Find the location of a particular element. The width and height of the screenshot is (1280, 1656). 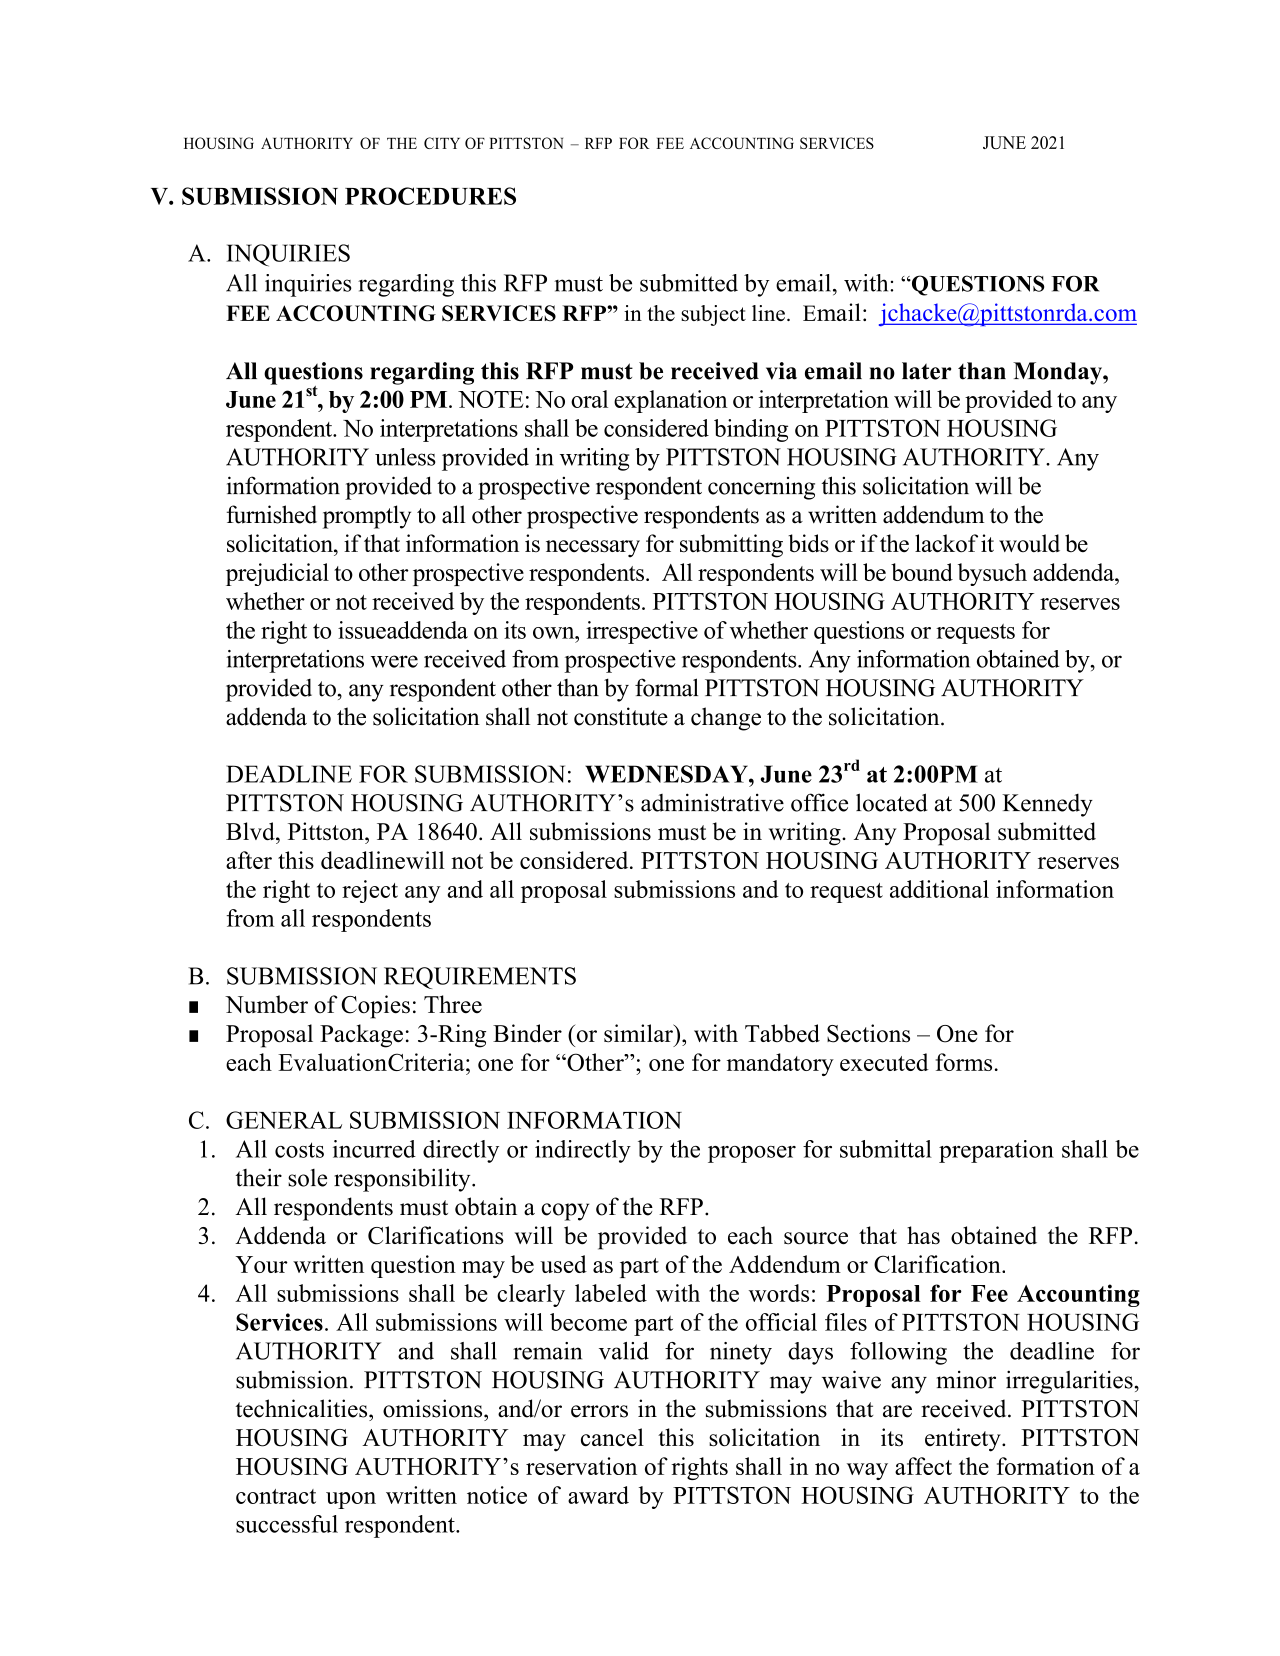

promptly is located at coordinates (367, 517).
